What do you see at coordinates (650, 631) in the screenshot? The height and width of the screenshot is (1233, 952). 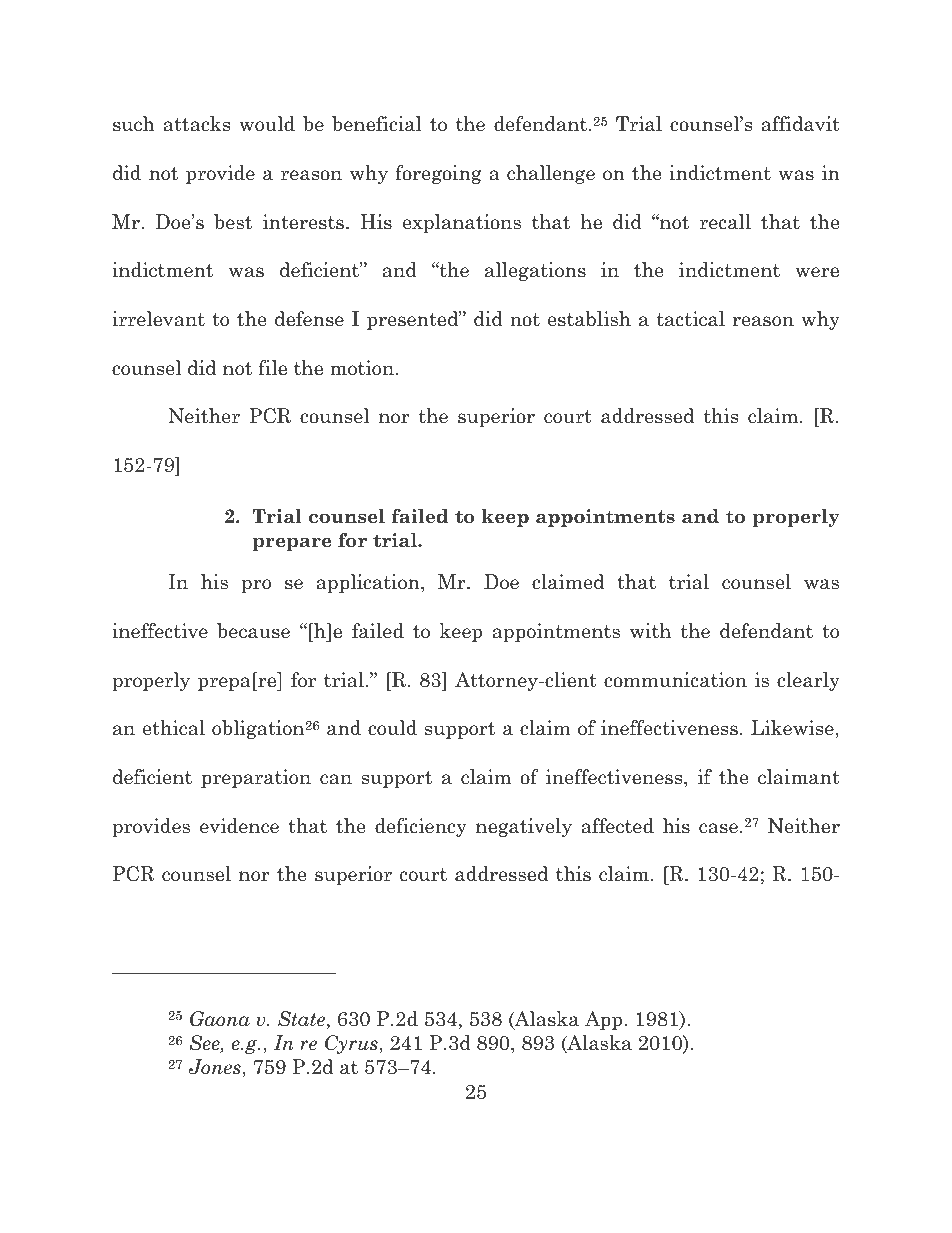 I see `with` at bounding box center [650, 631].
